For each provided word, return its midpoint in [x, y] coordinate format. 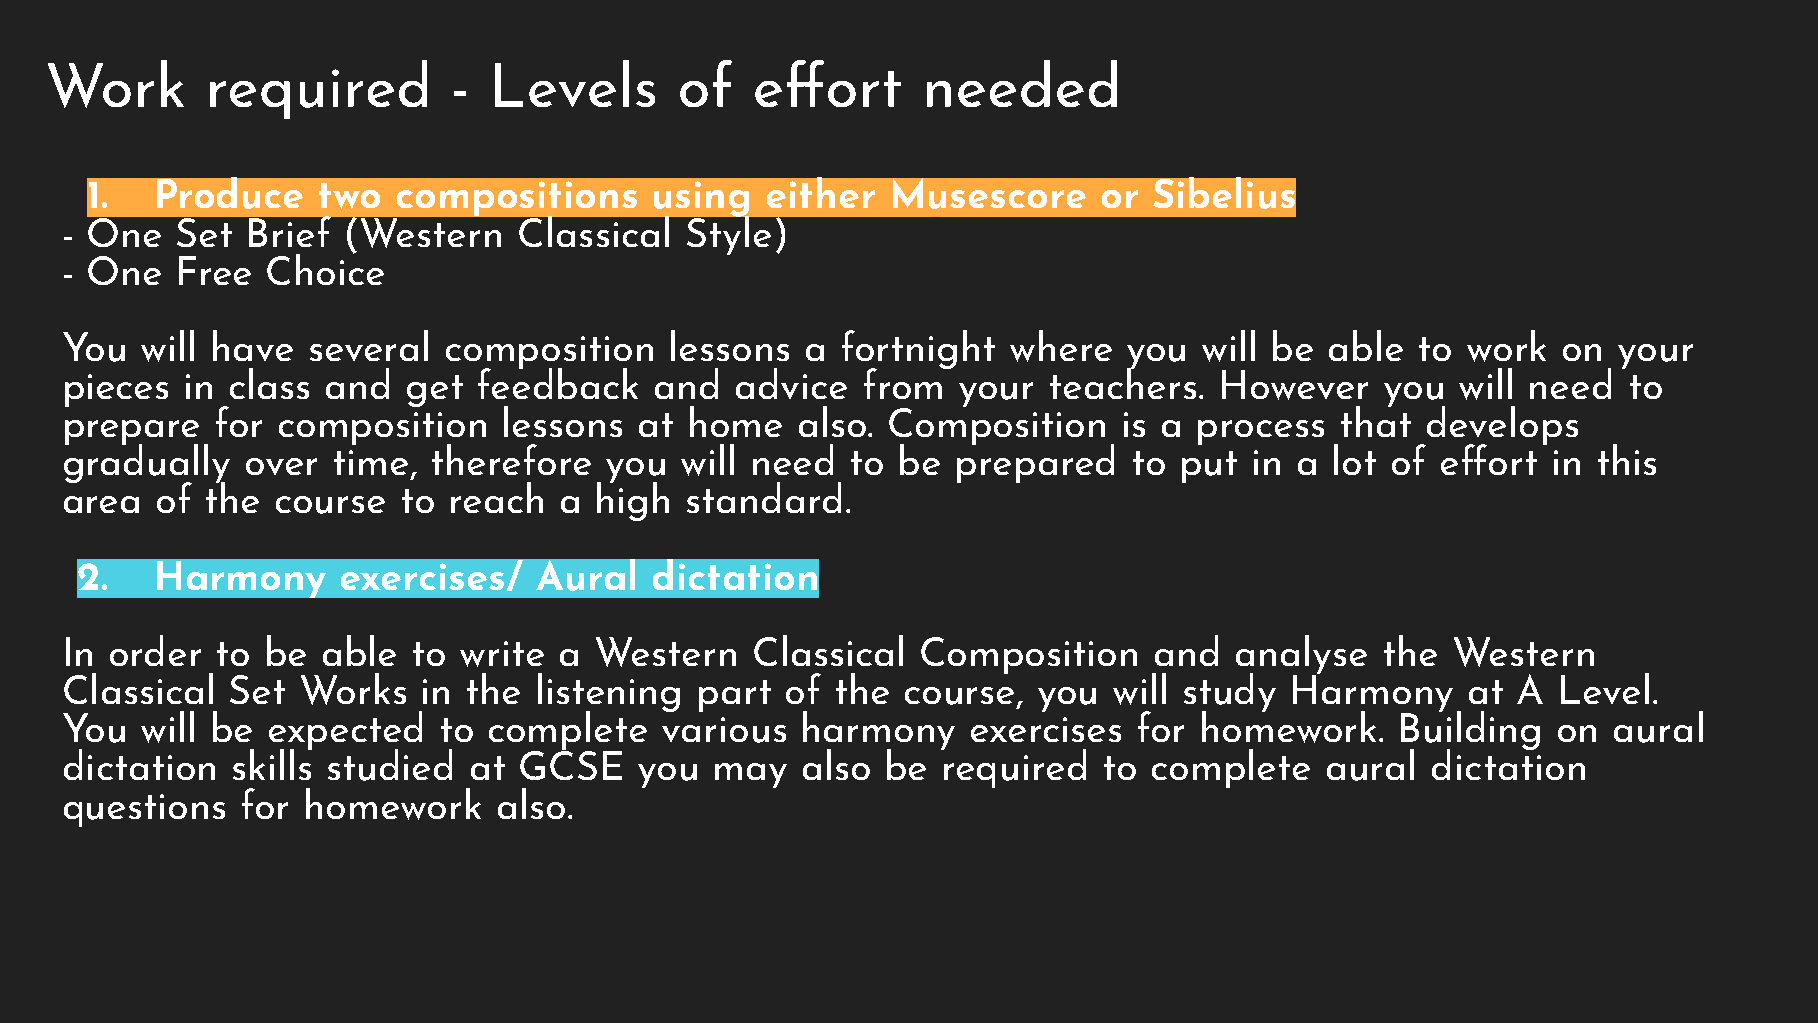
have [253, 345]
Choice [325, 268]
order [155, 650]
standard [764, 497]
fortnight [918, 351]
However [1295, 385]
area [101, 504]
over [281, 466]
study [1230, 693]
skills [272, 763]
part [735, 696]
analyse [1301, 655]
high [633, 500]
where [1061, 346]
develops [1501, 427]
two [349, 196]
